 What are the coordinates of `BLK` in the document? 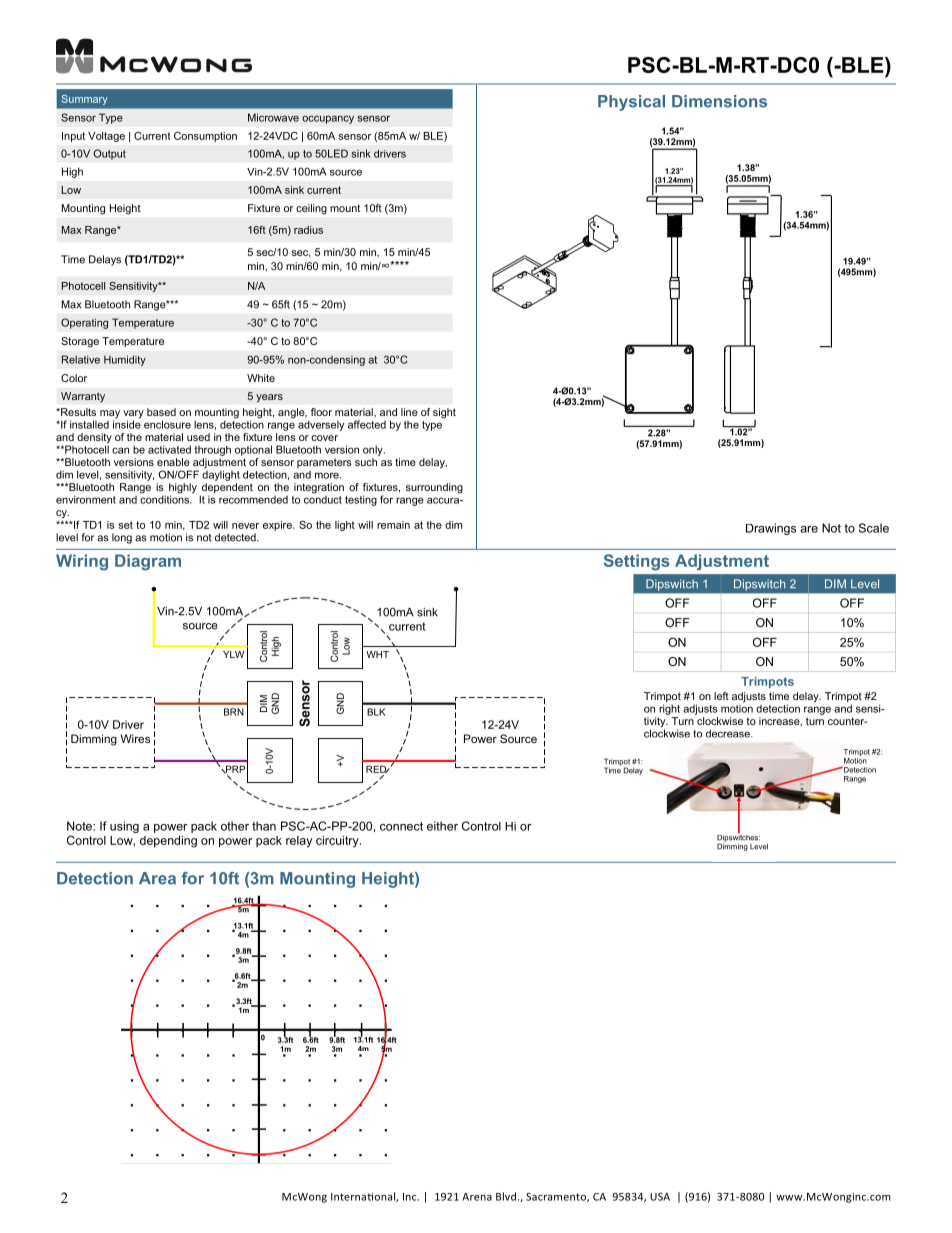 It's located at (376, 712).
